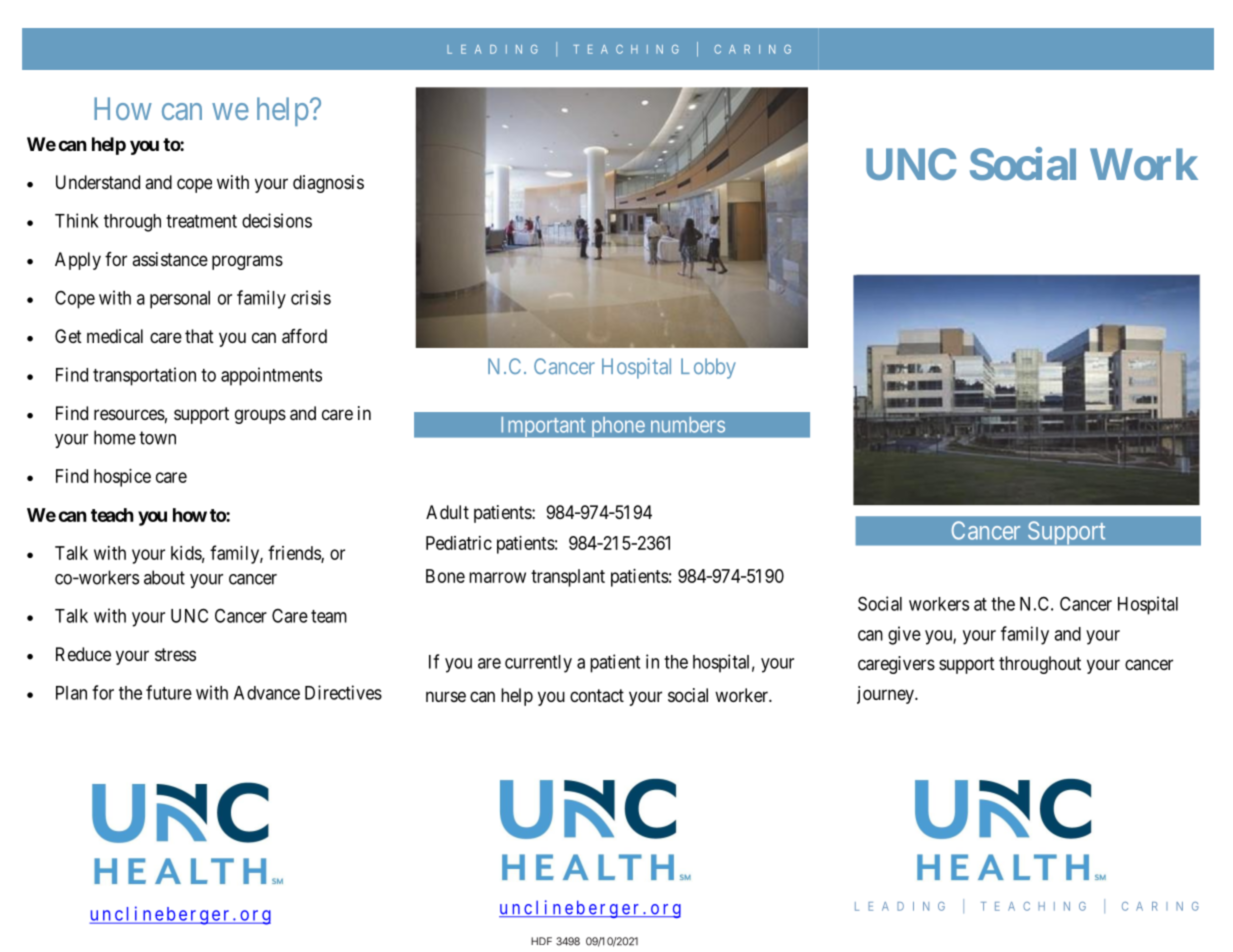 The width and height of the image is (1233, 952). Describe the element at coordinates (708, 368) in the image. I see `Lobby` at that location.
